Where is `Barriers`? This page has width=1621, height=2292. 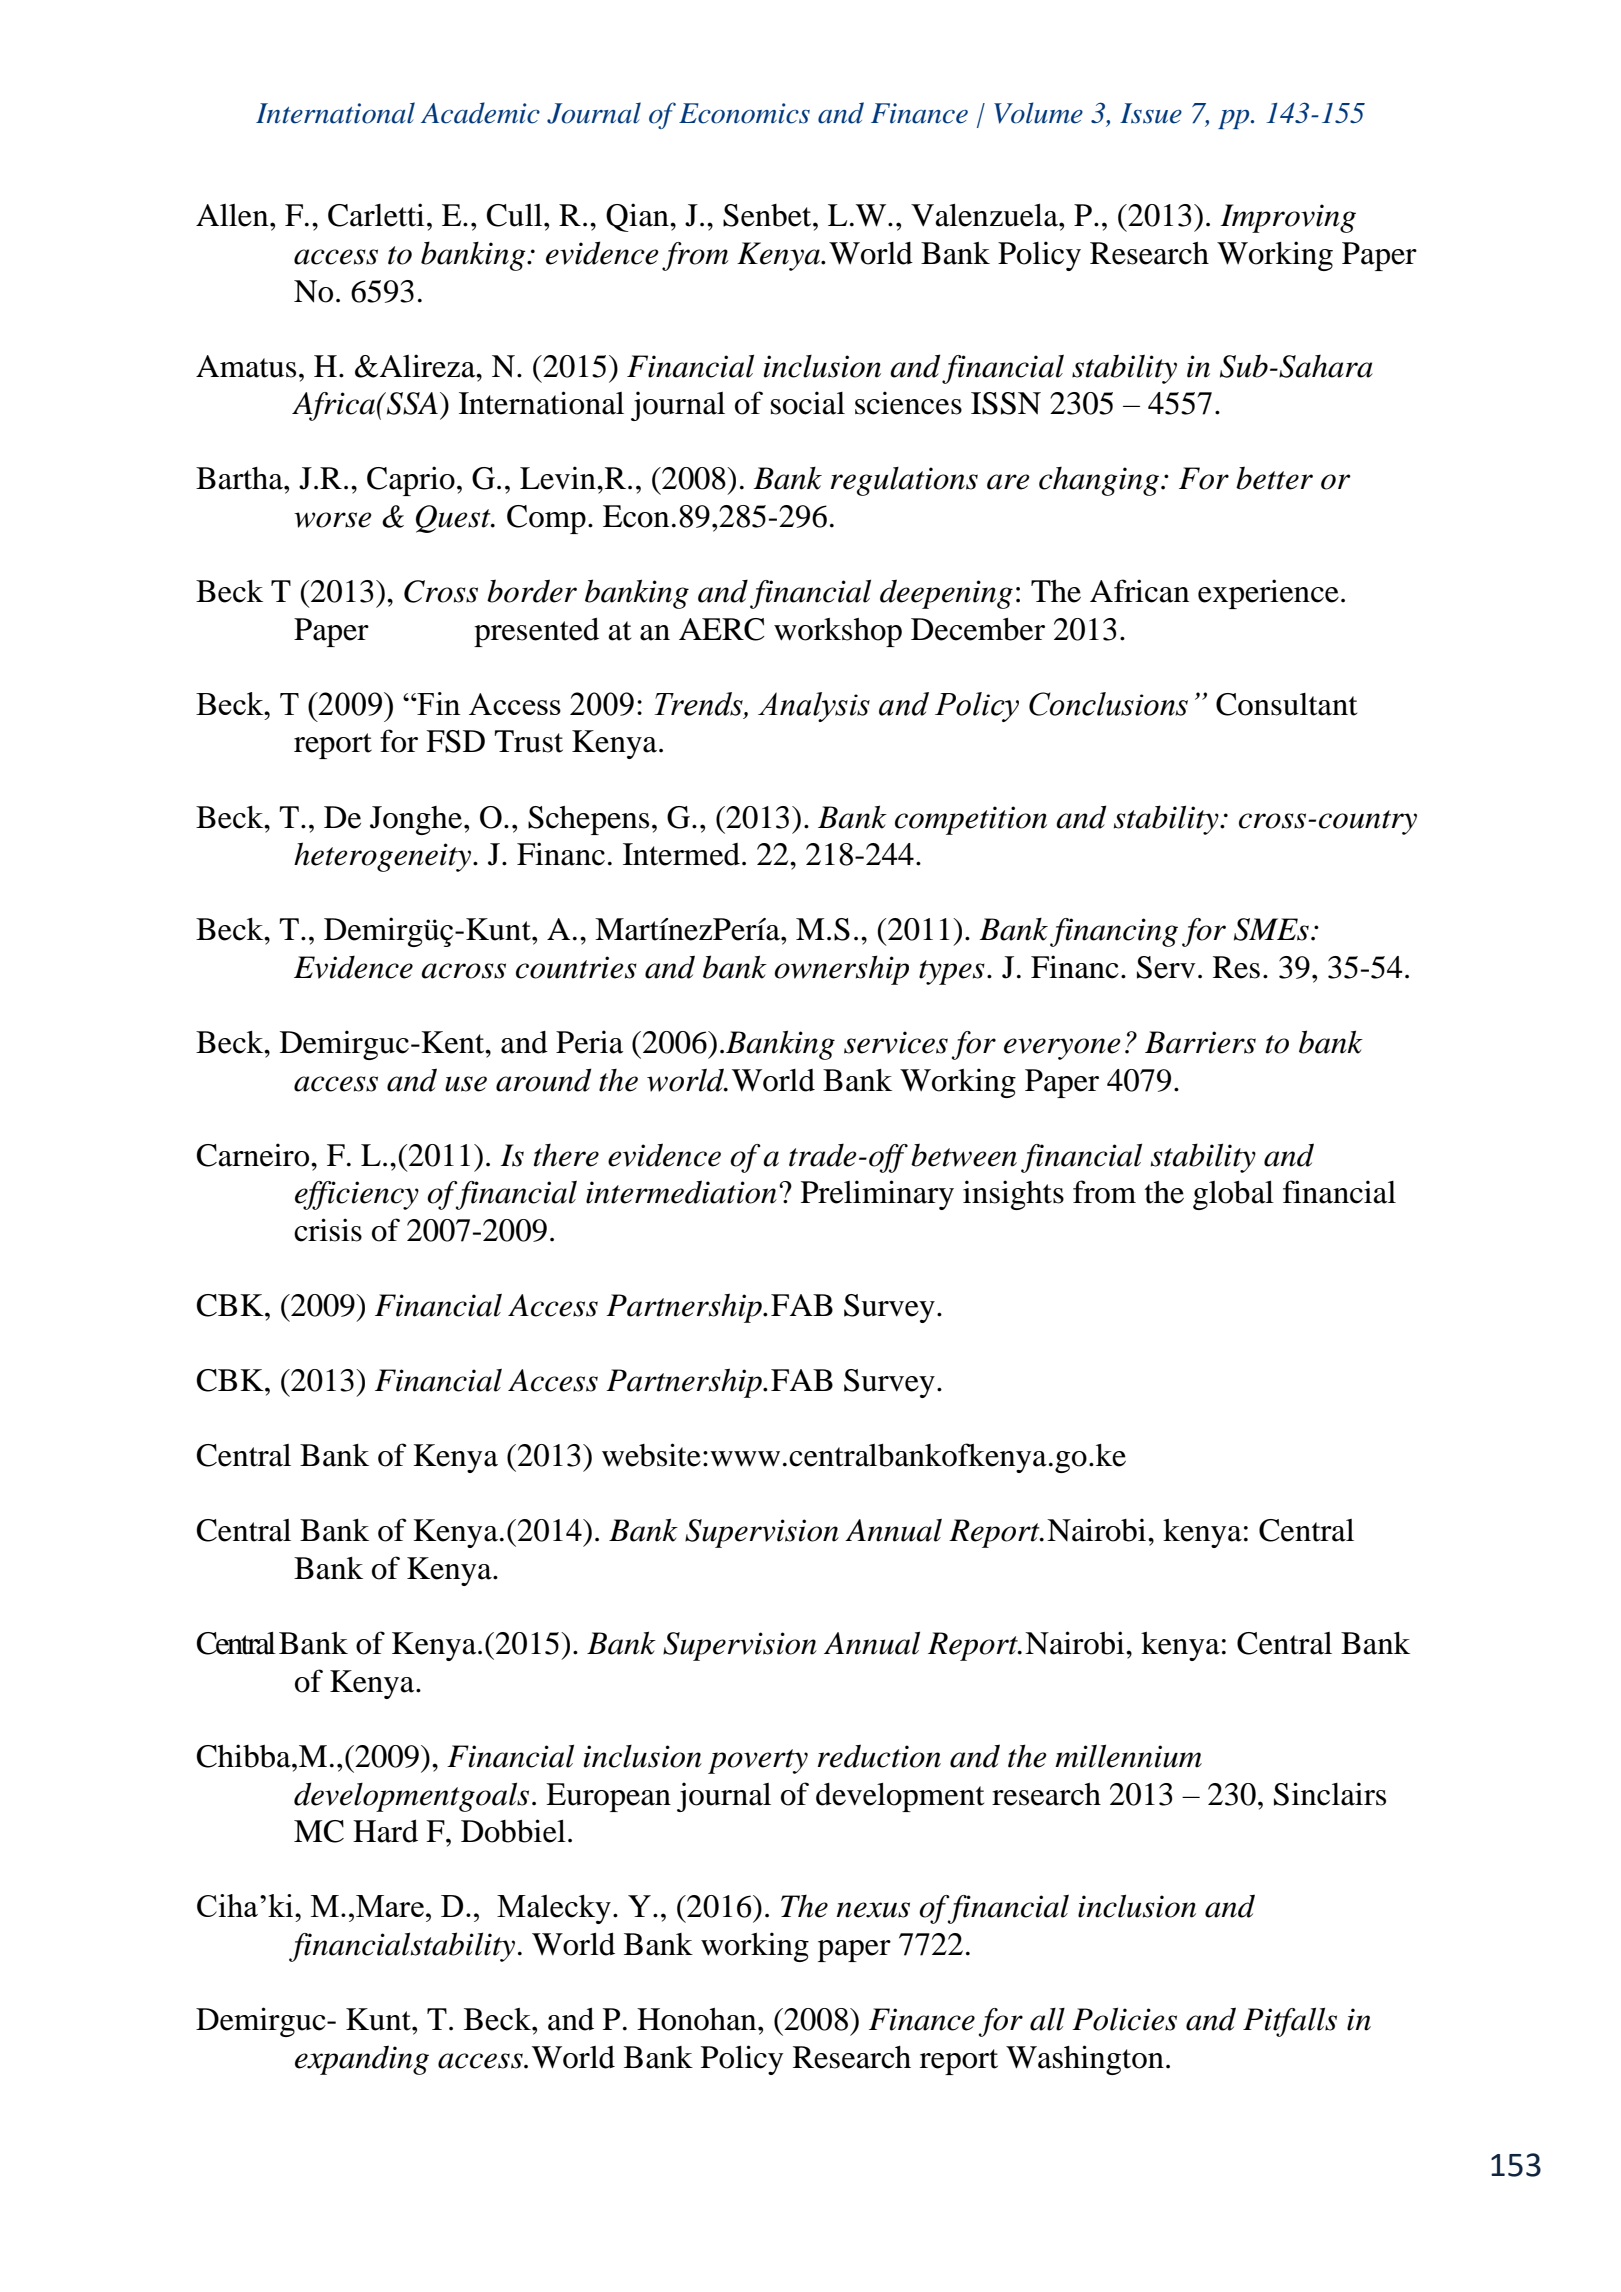
Barriers is located at coordinates (1200, 1042).
